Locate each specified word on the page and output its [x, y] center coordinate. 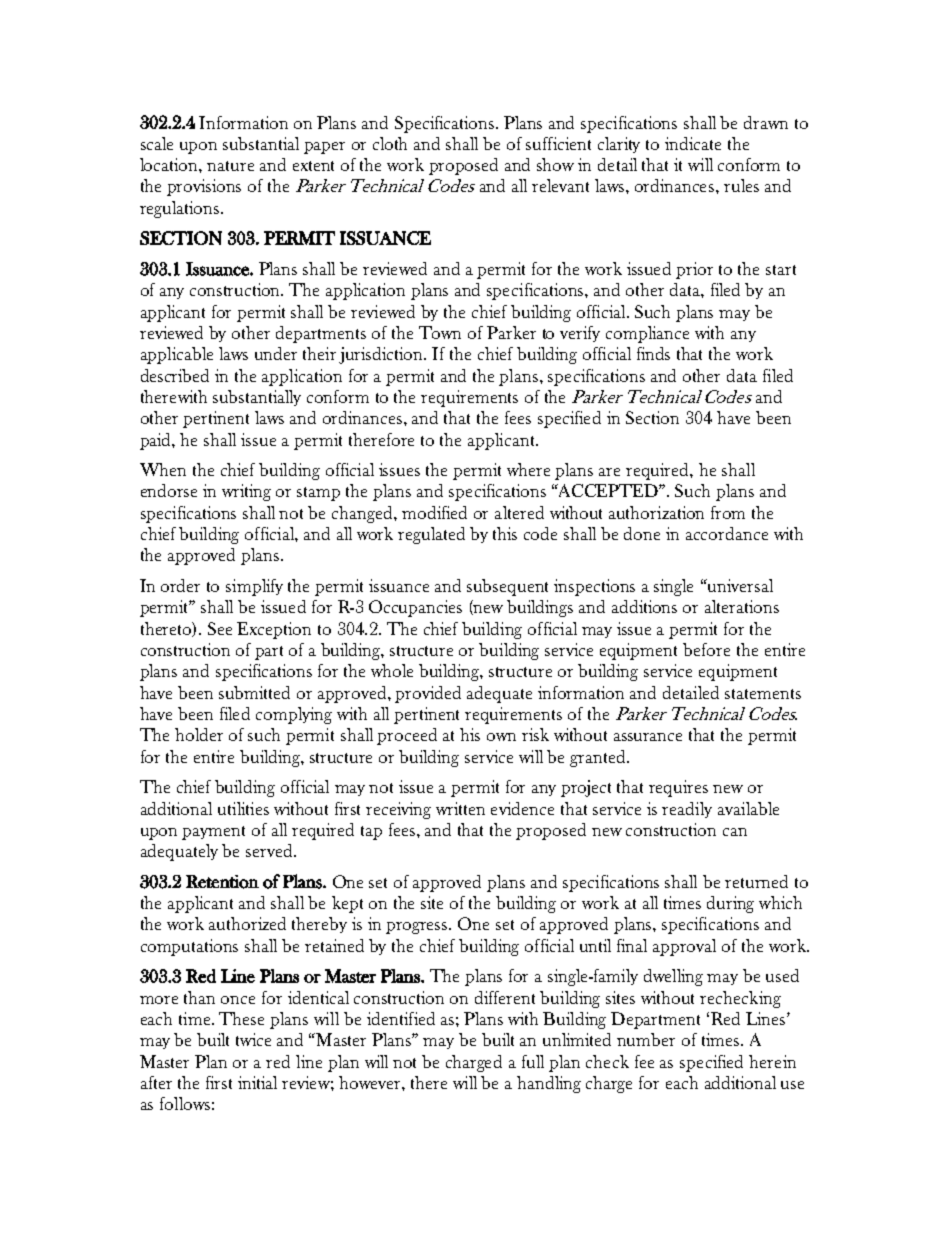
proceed [407, 736]
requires [678, 788]
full [533, 1061]
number [646, 1039]
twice [253, 1039]
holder [199, 734]
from [728, 512]
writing [246, 492]
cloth [390, 143]
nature [230, 166]
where [528, 469]
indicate [693, 143]
